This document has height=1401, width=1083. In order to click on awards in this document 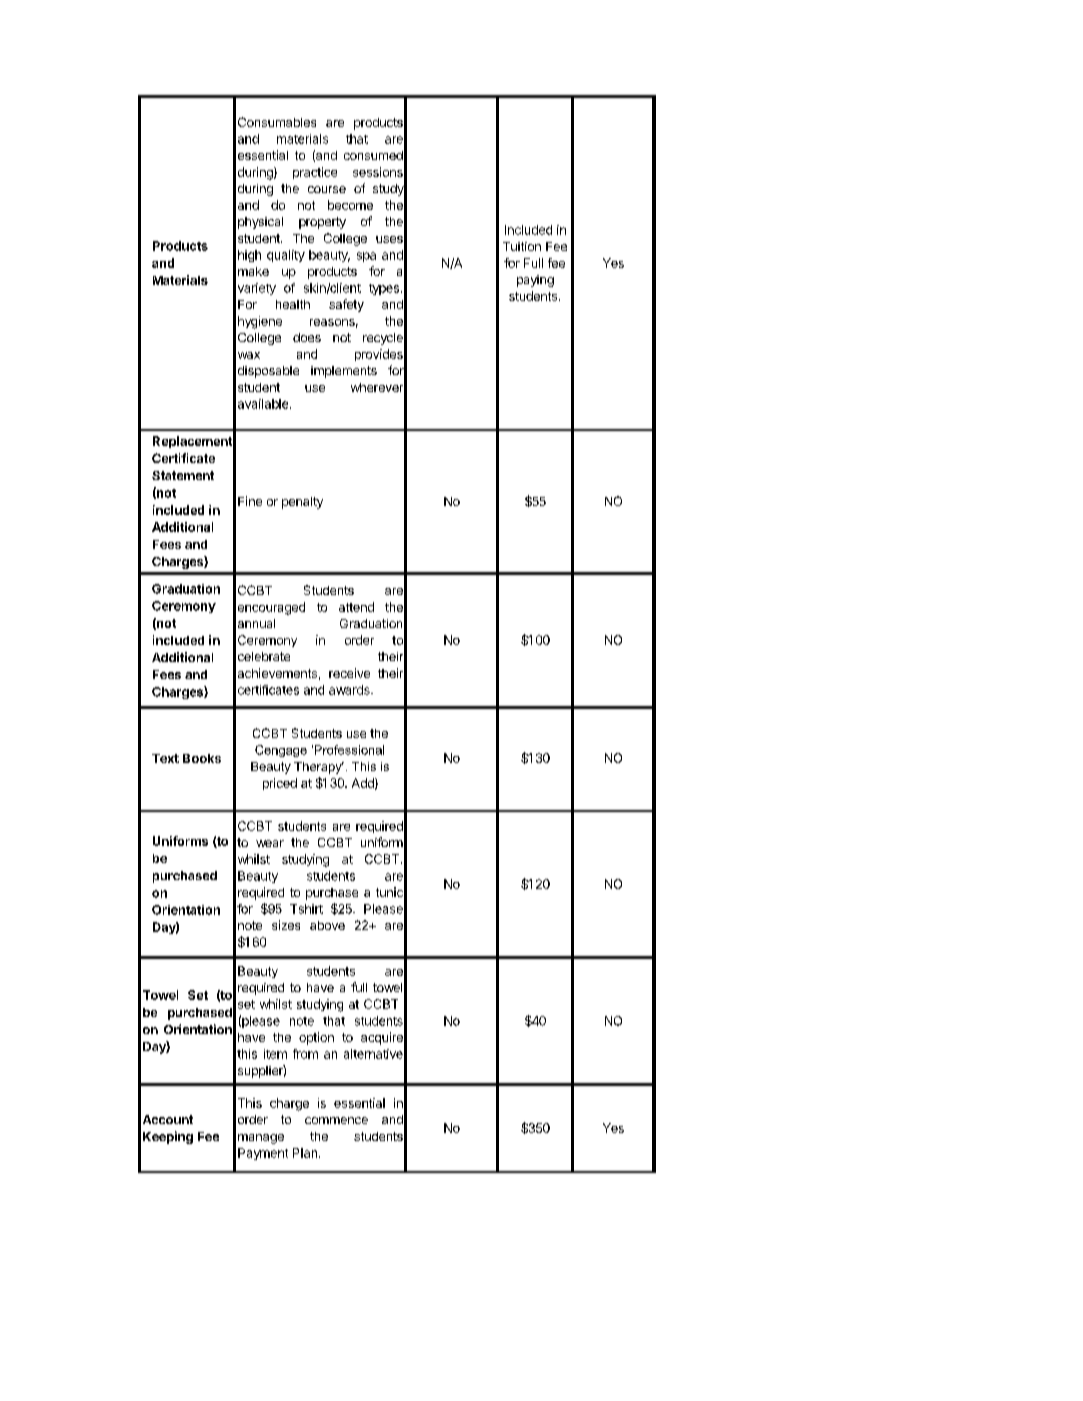, I will do `click(350, 690)`.
